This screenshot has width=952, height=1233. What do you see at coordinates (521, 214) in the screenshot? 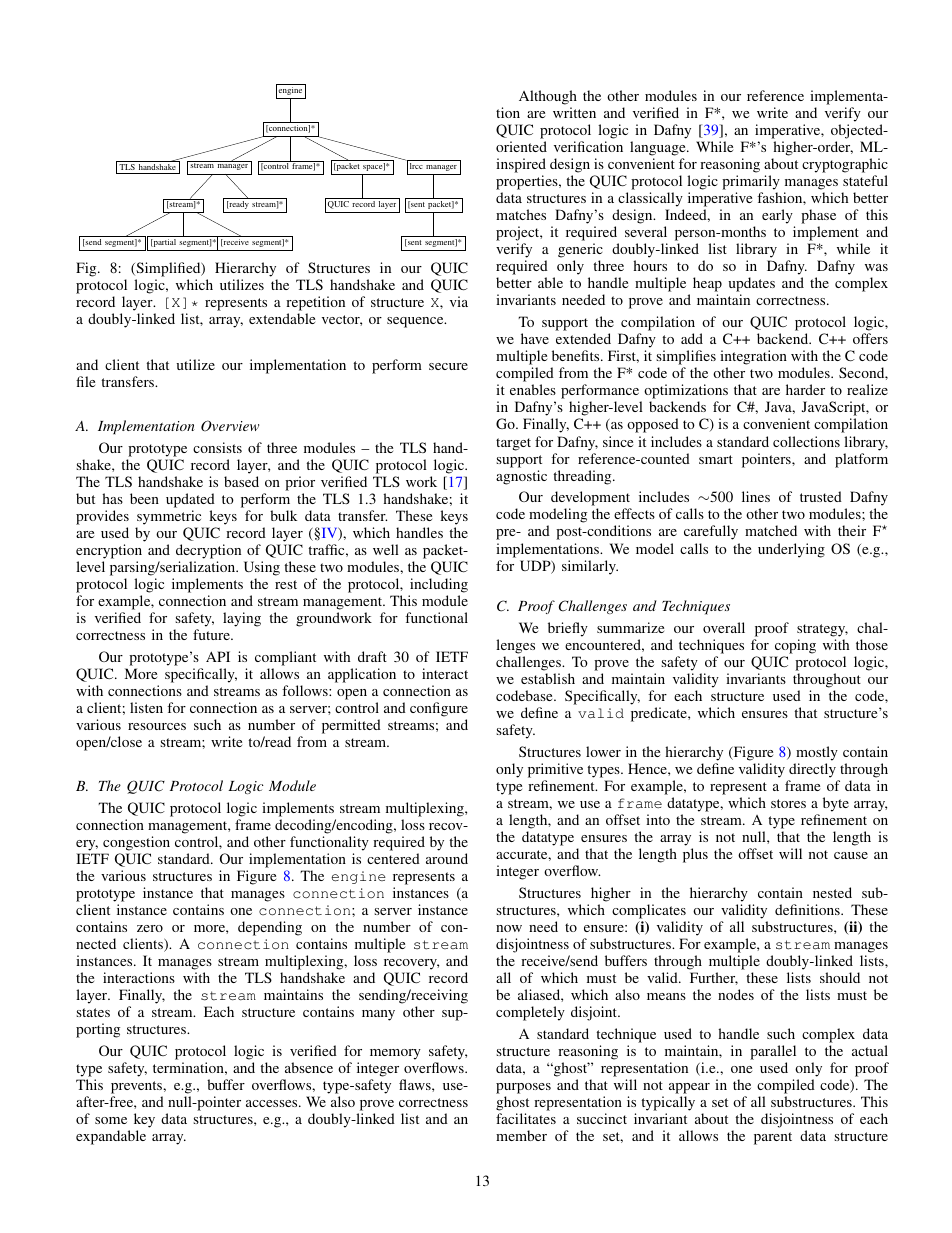
I see `matches` at bounding box center [521, 214].
